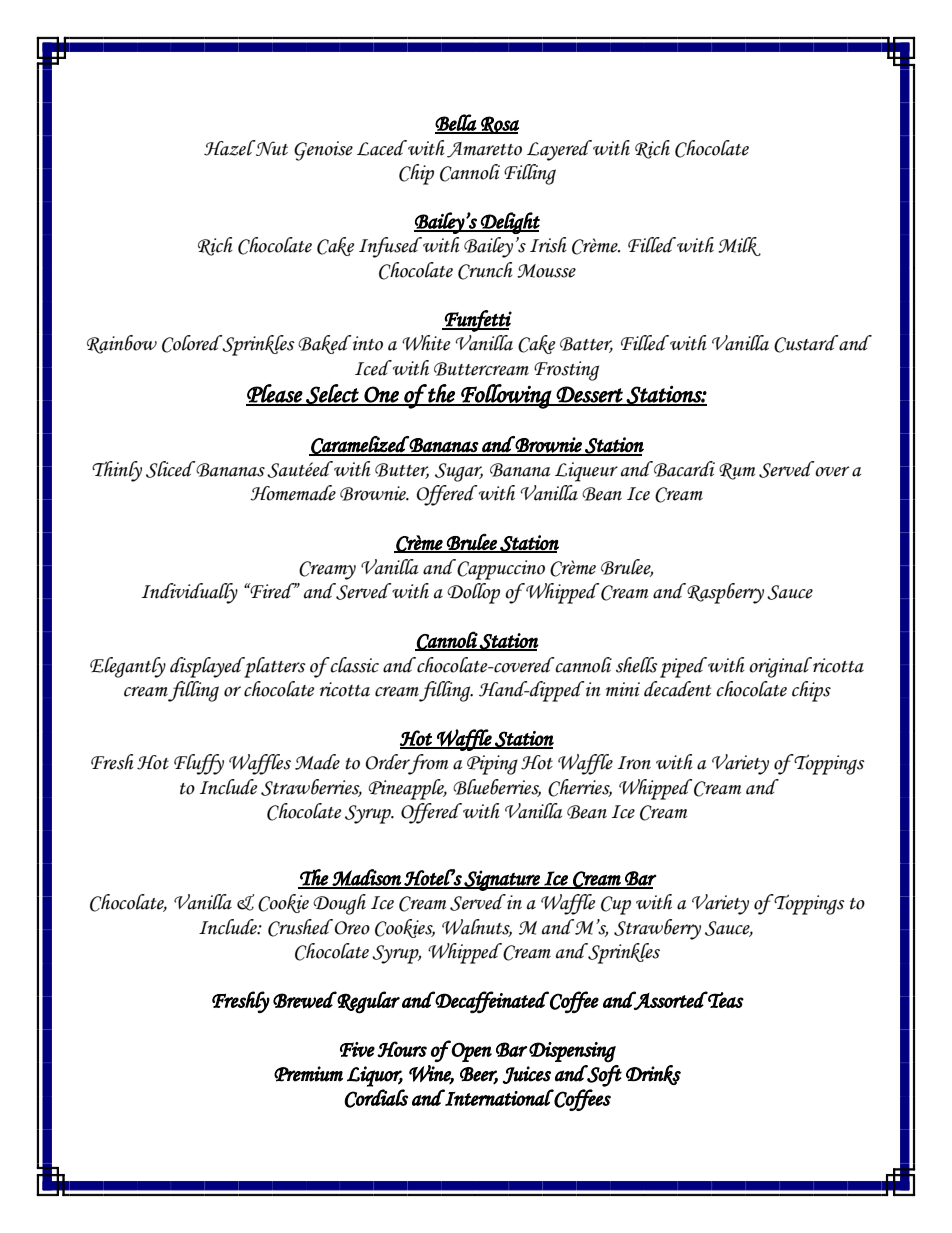 The height and width of the screenshot is (1233, 952). What do you see at coordinates (484, 150) in the screenshot?
I see `Amaretto` at bounding box center [484, 150].
